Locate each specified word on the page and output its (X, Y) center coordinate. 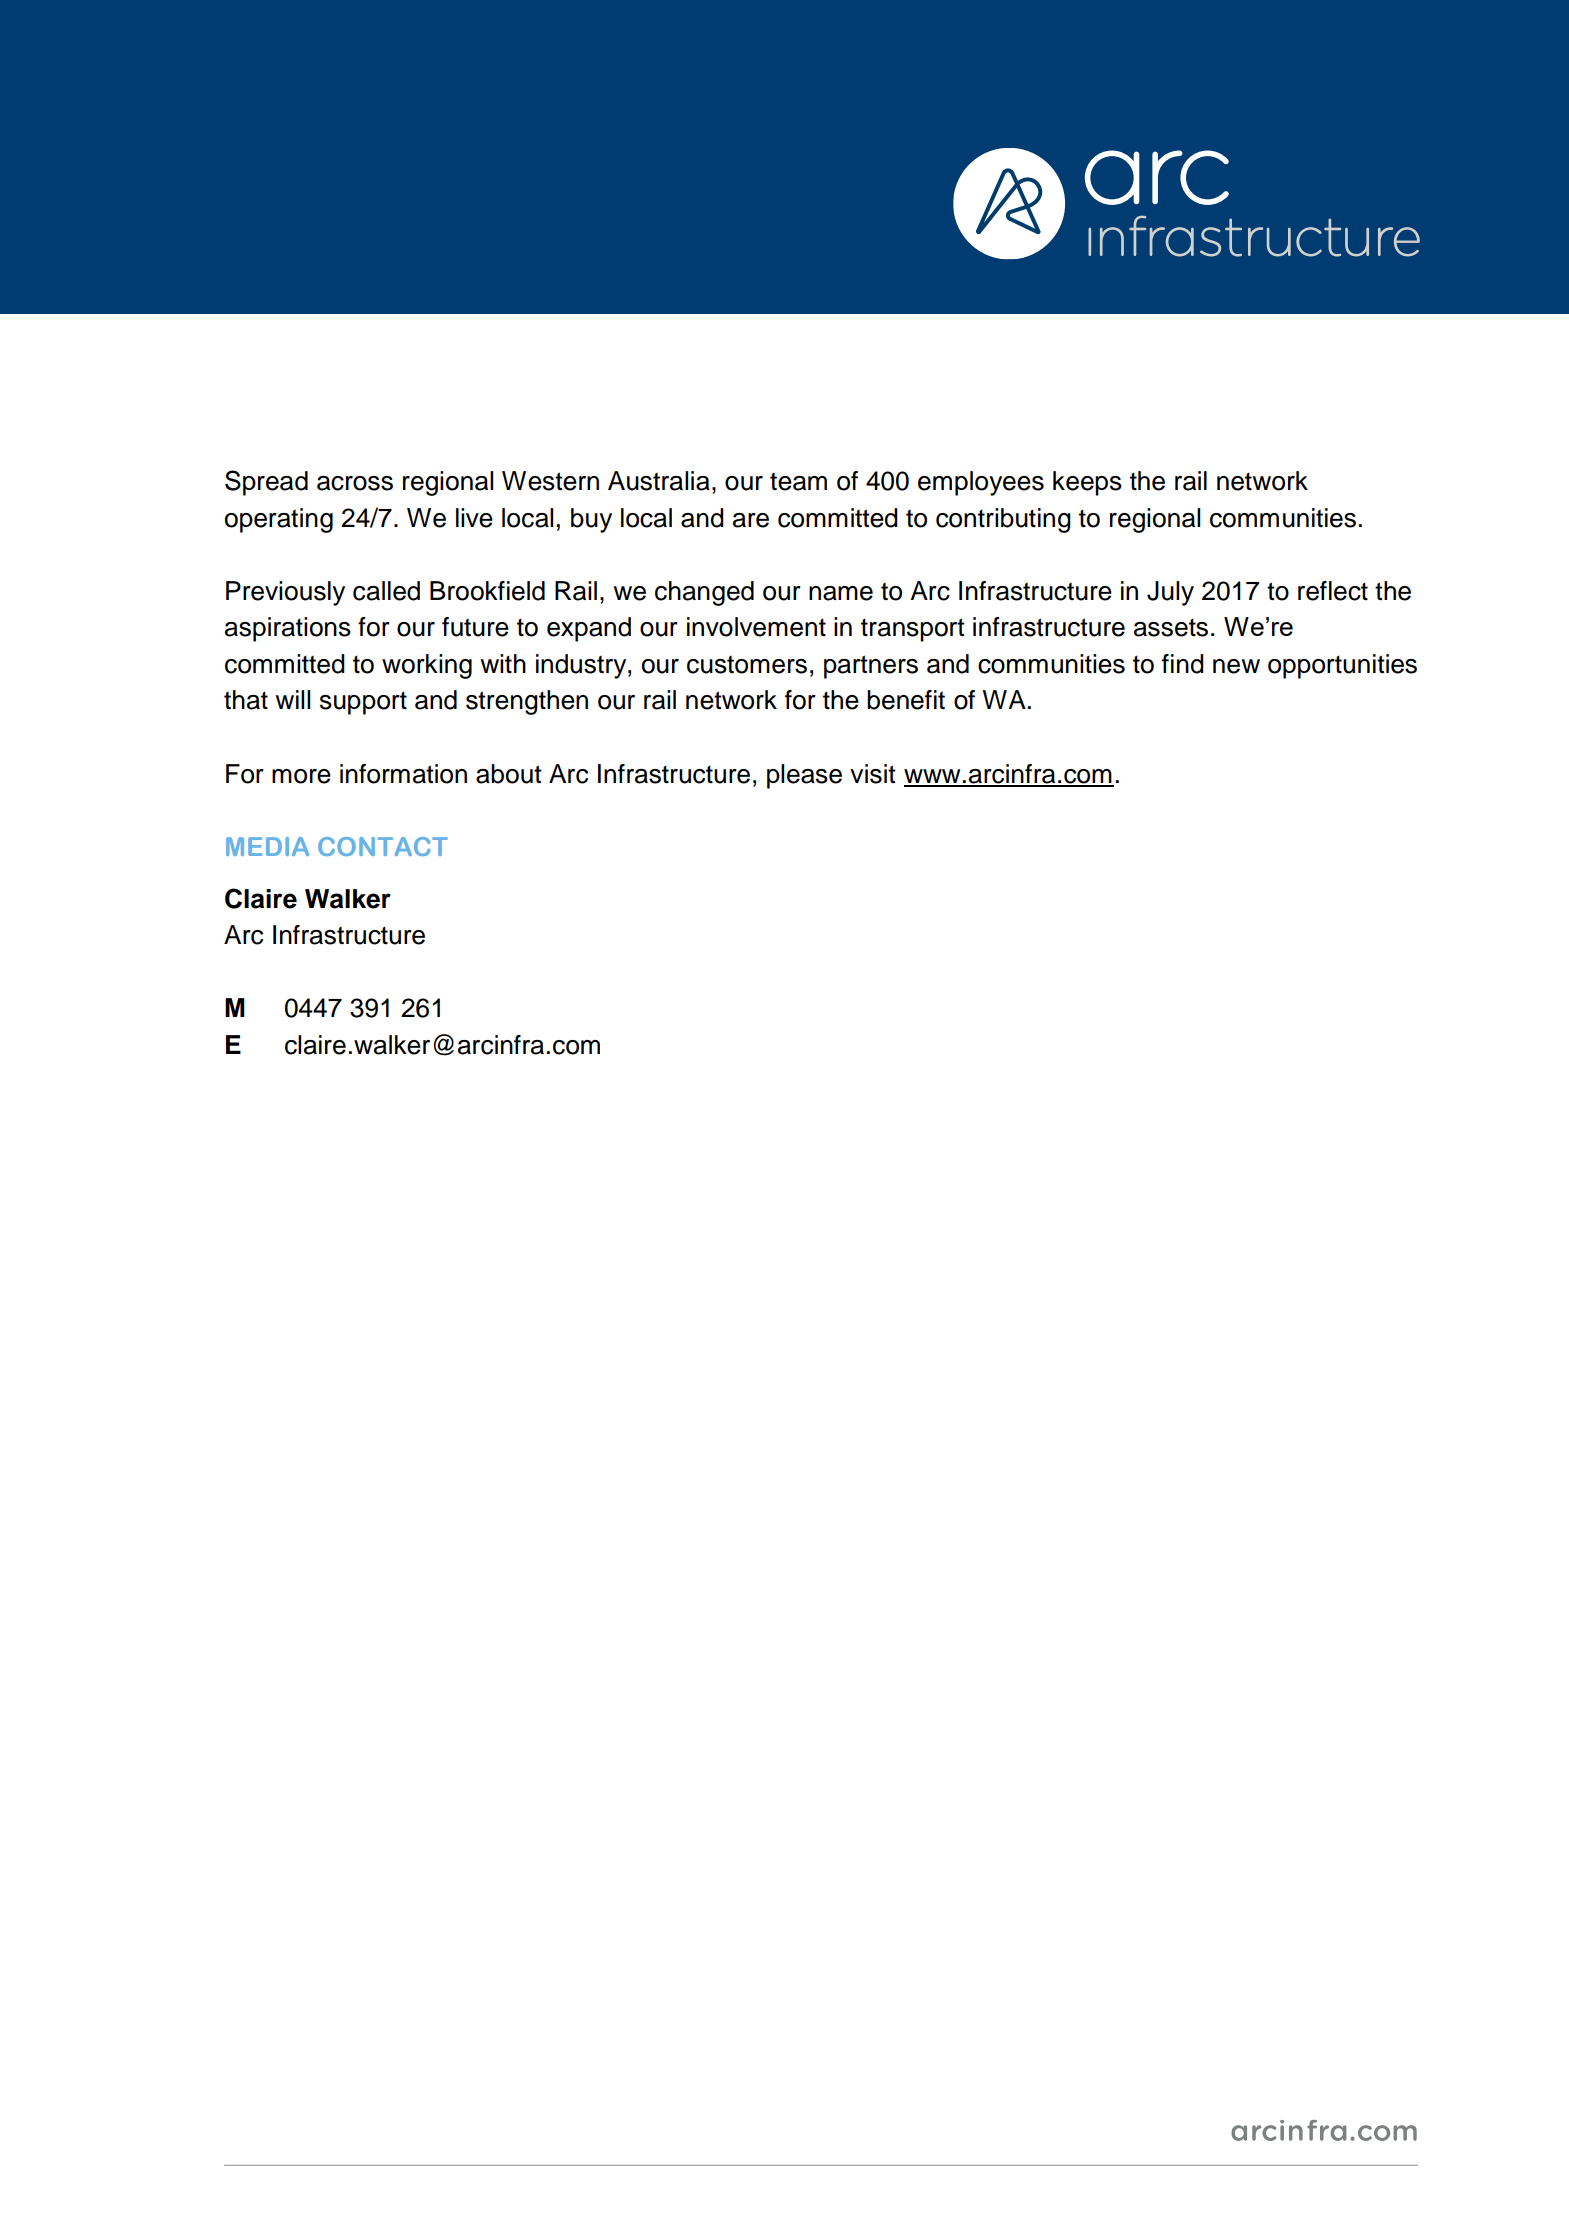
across (355, 483)
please (804, 776)
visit (873, 774)
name (841, 593)
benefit (906, 700)
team (798, 482)
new (1236, 666)
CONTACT (383, 846)
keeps (1087, 483)
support (363, 703)
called (386, 591)
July (1170, 593)
